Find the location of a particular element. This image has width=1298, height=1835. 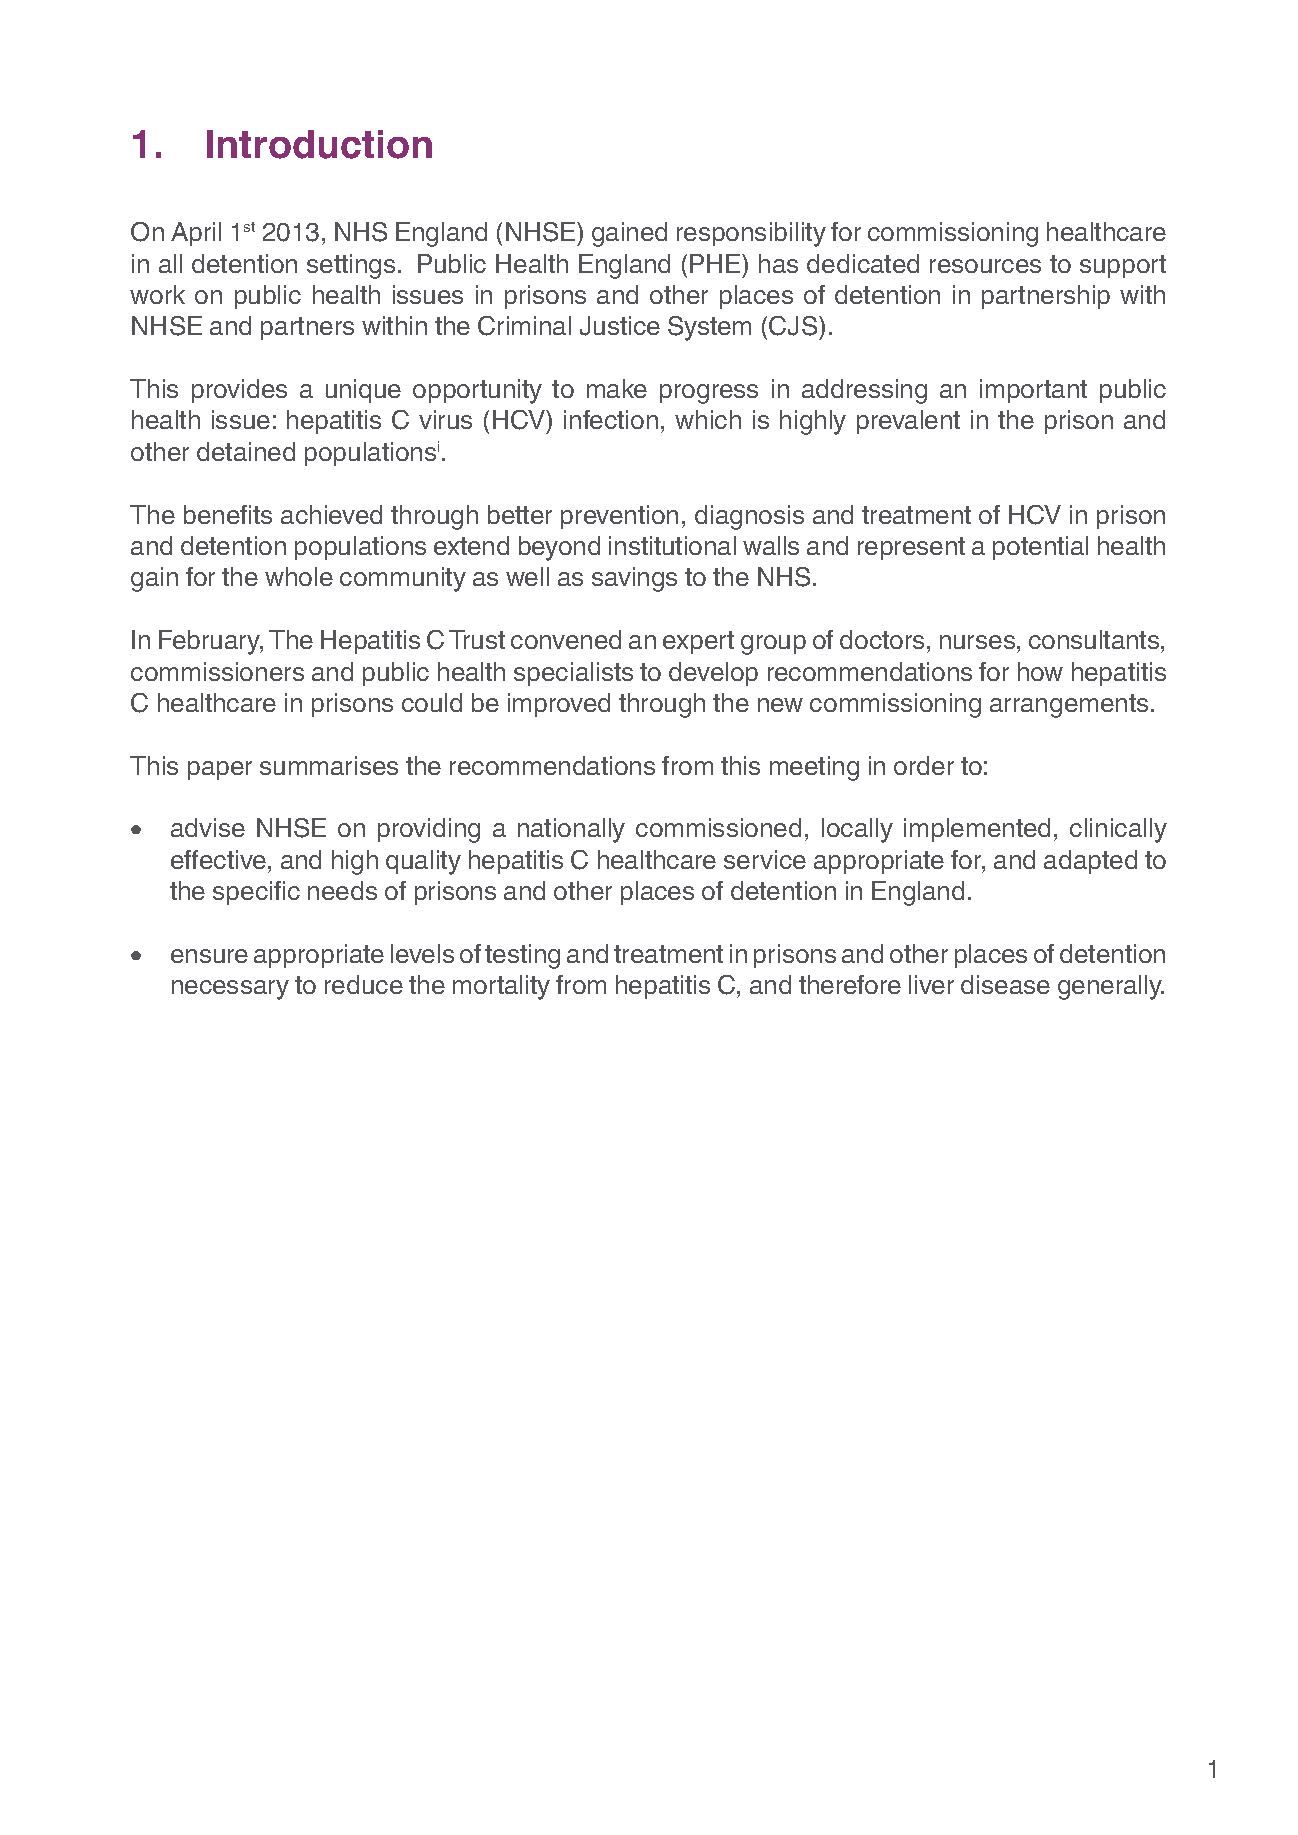

disease is located at coordinates (1005, 984).
